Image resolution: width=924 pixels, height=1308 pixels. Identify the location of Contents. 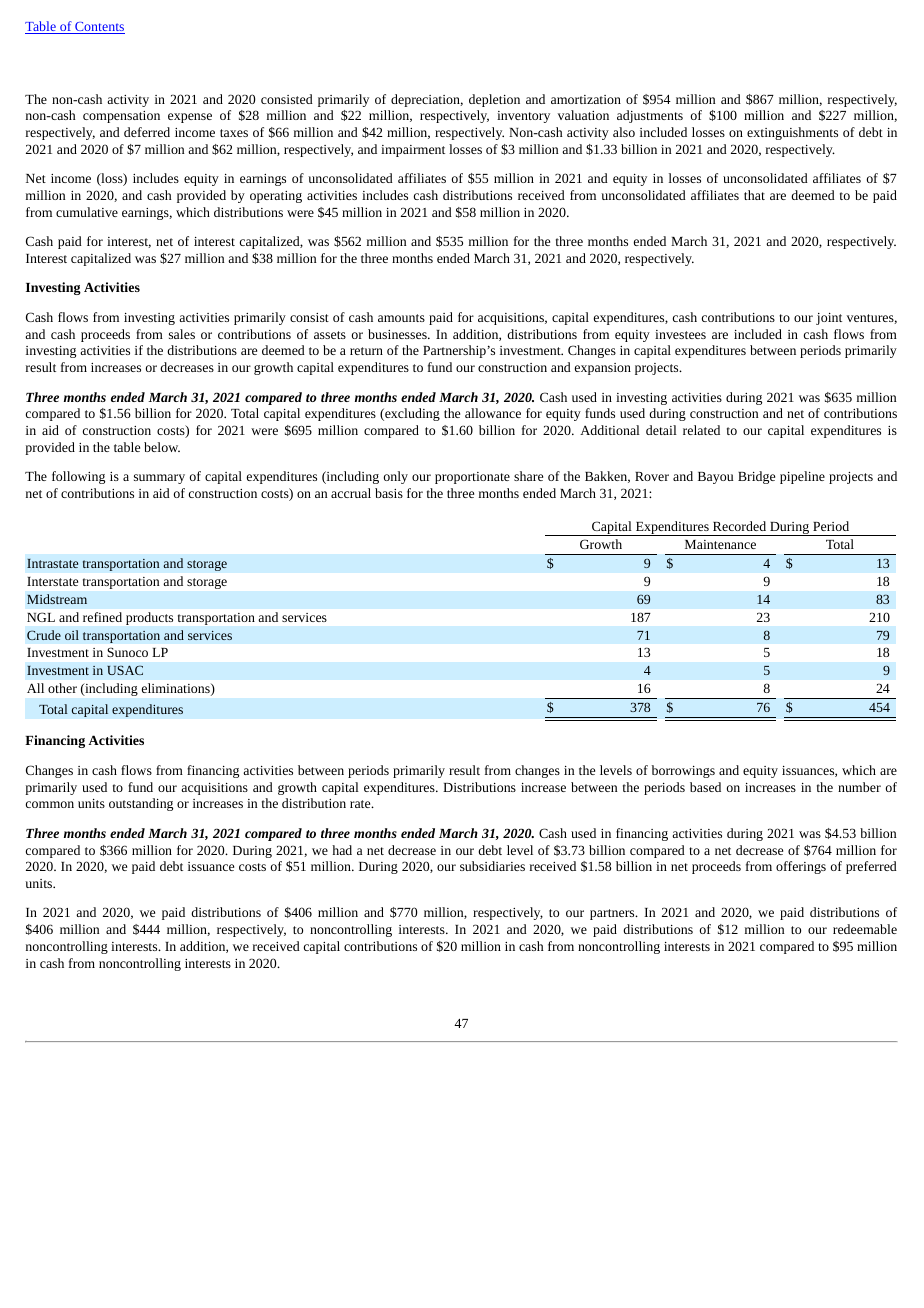
(99, 28).
